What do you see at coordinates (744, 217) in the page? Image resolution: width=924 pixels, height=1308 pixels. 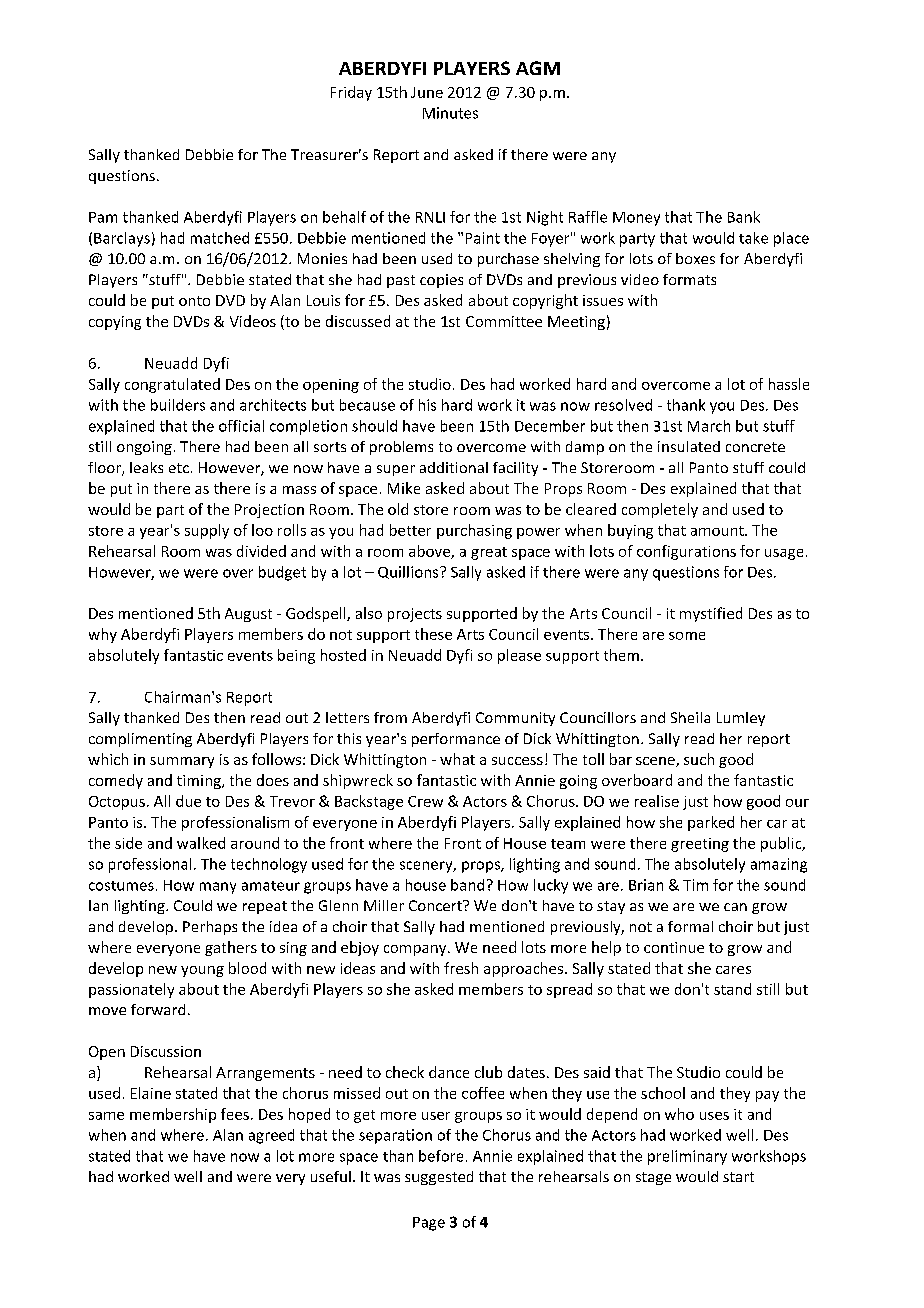 I see `Bank` at bounding box center [744, 217].
